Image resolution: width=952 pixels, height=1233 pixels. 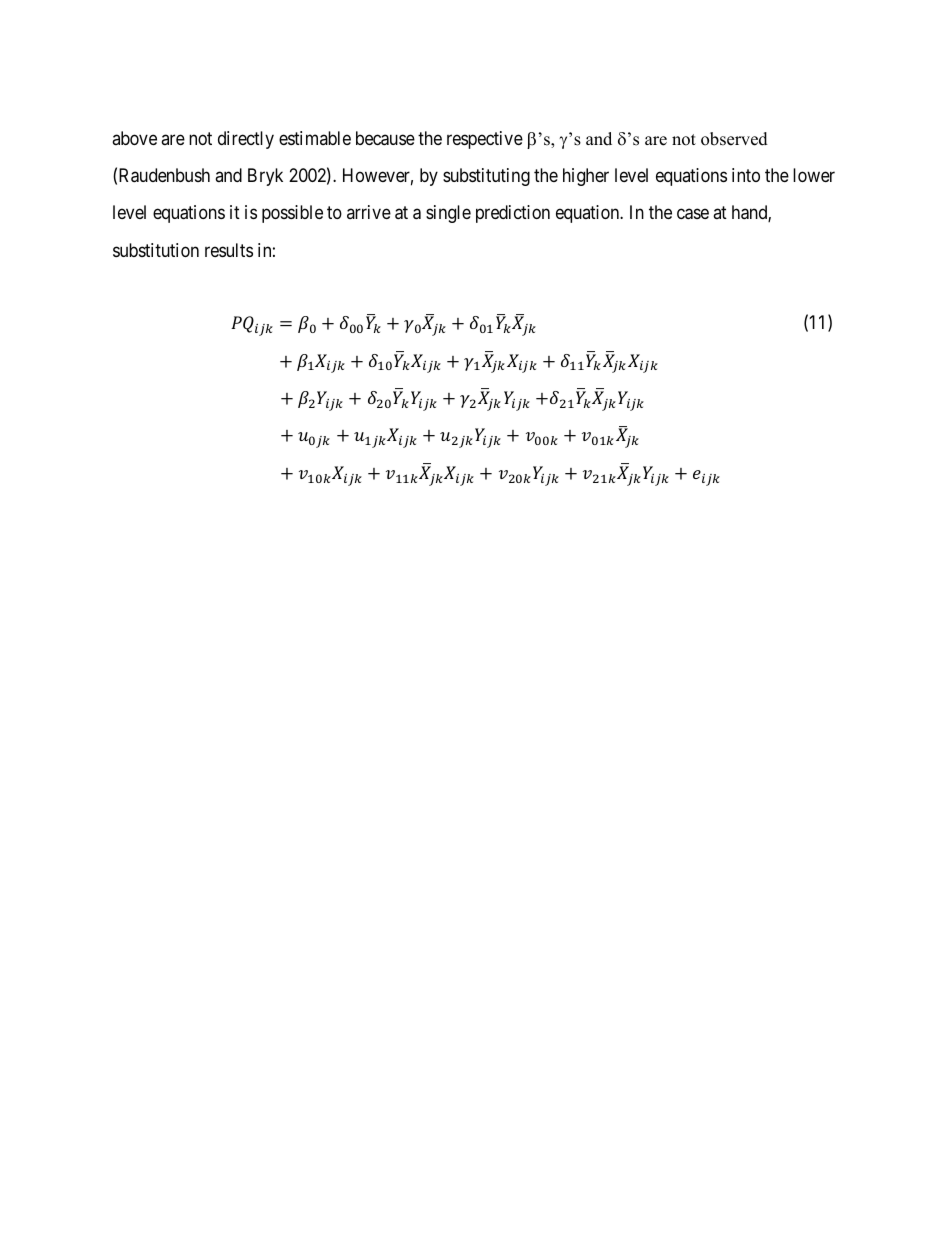 What do you see at coordinates (156, 250) in the screenshot?
I see `substitution` at bounding box center [156, 250].
